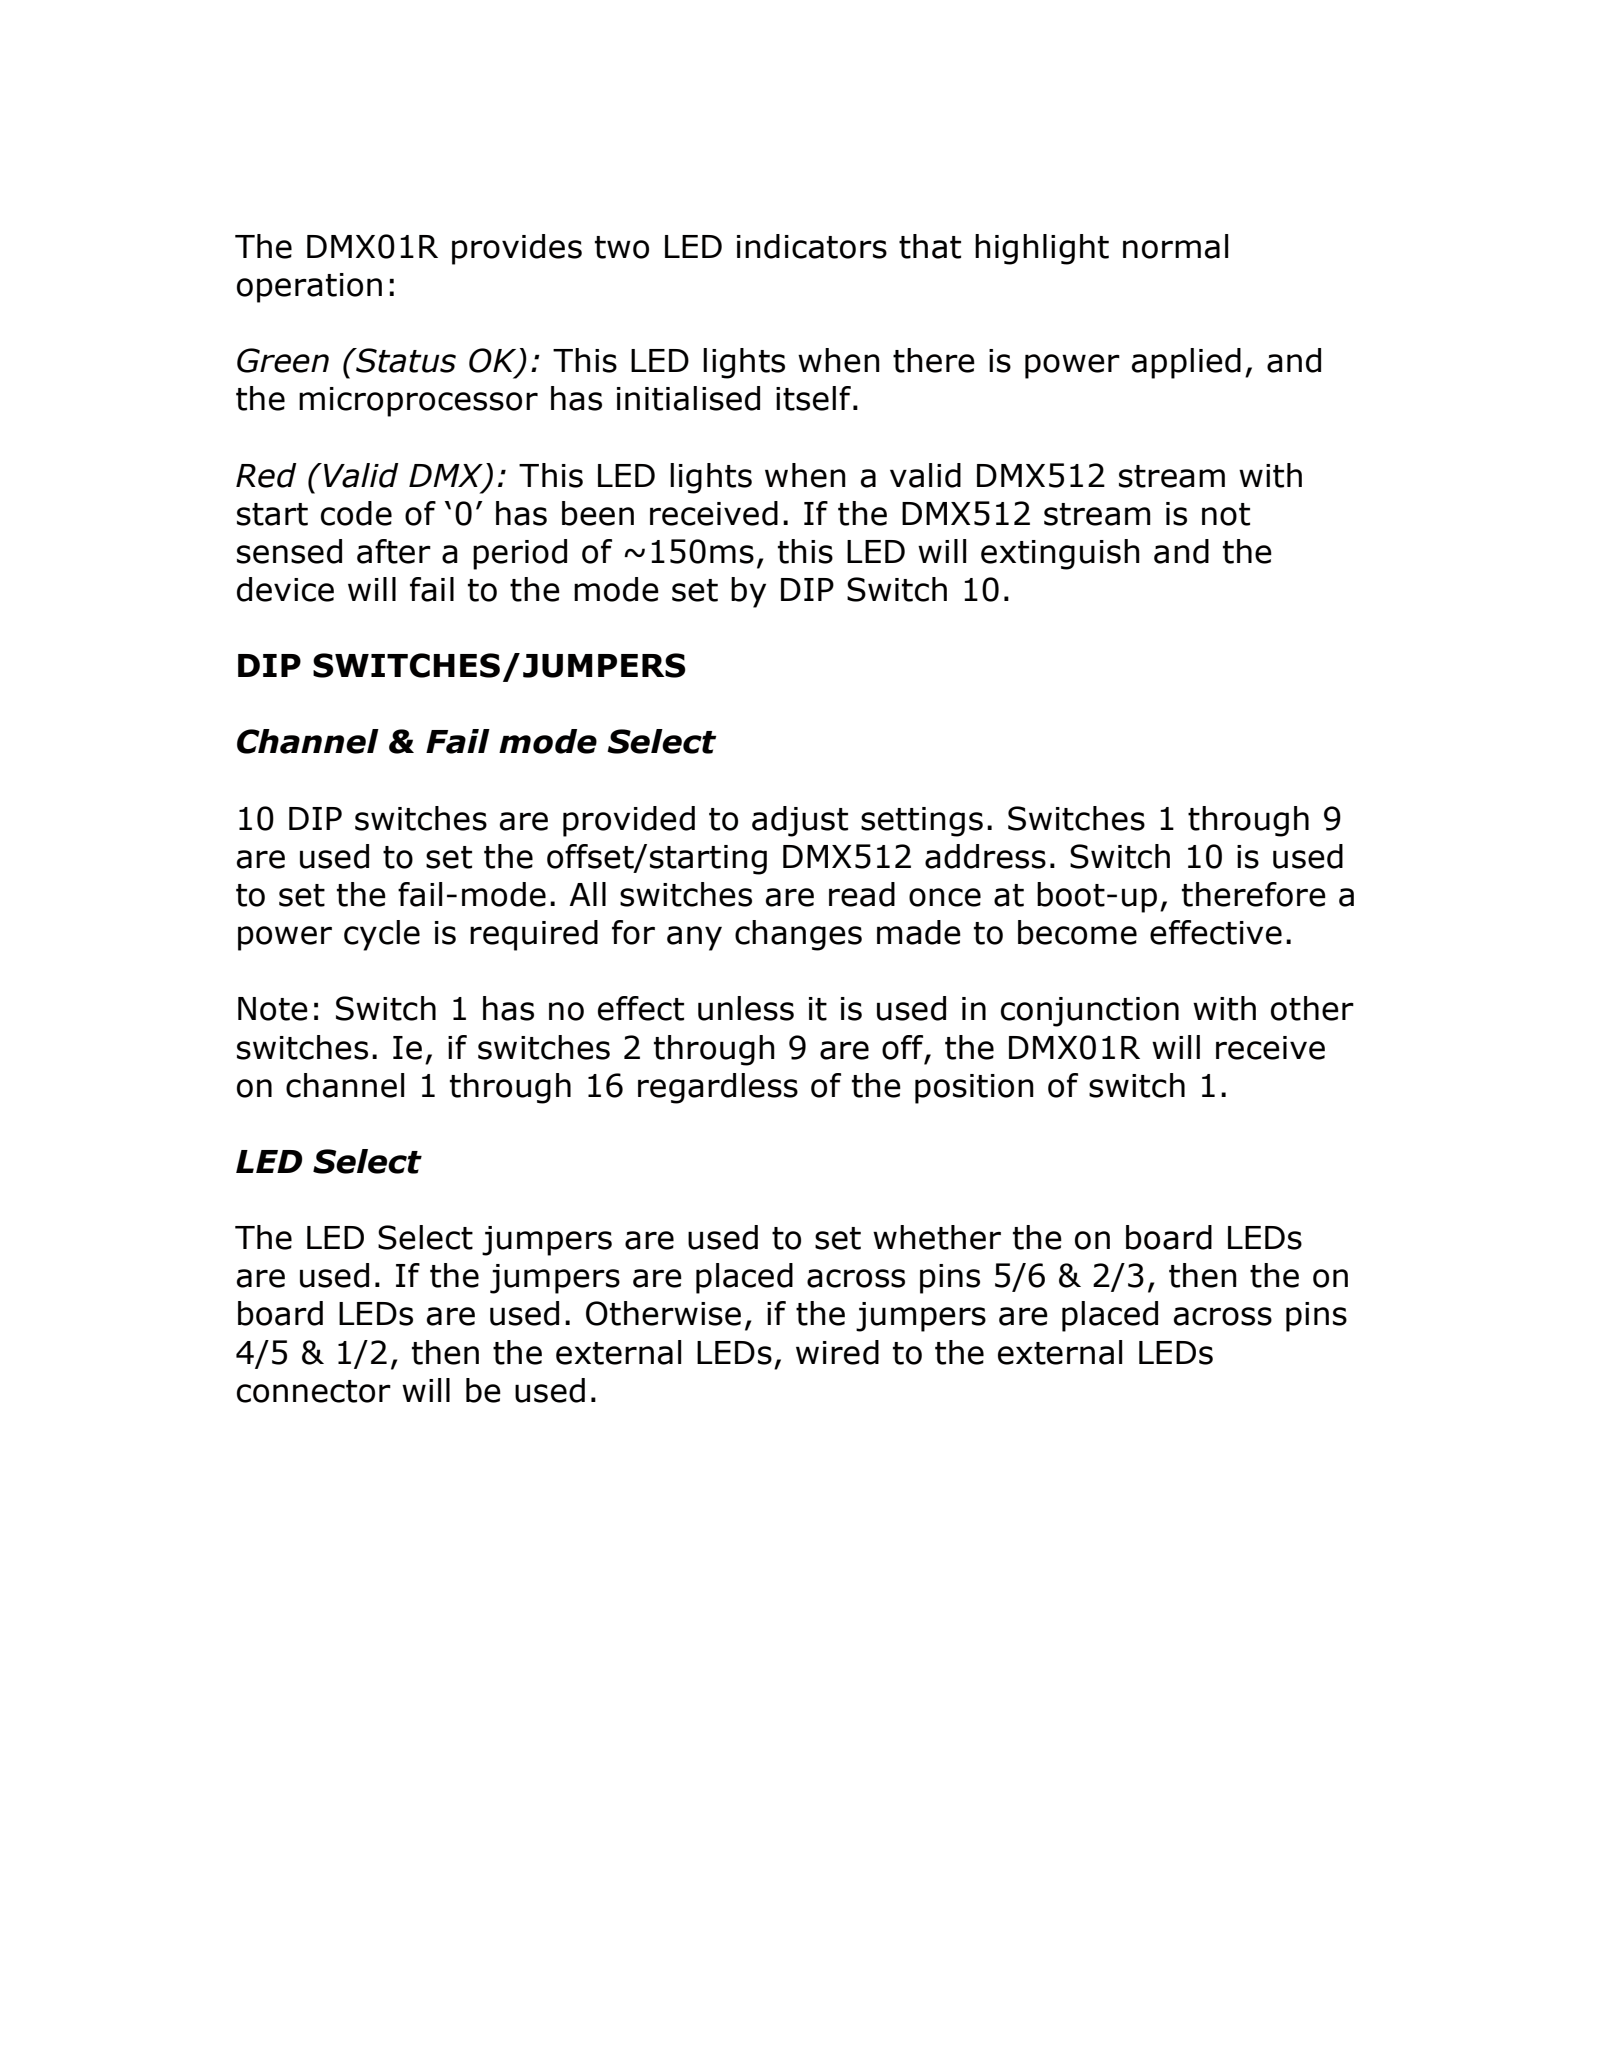 The height and width of the image is (2071, 1600). Describe the element at coordinates (273, 1009) in the image. I see `Note` at that location.
